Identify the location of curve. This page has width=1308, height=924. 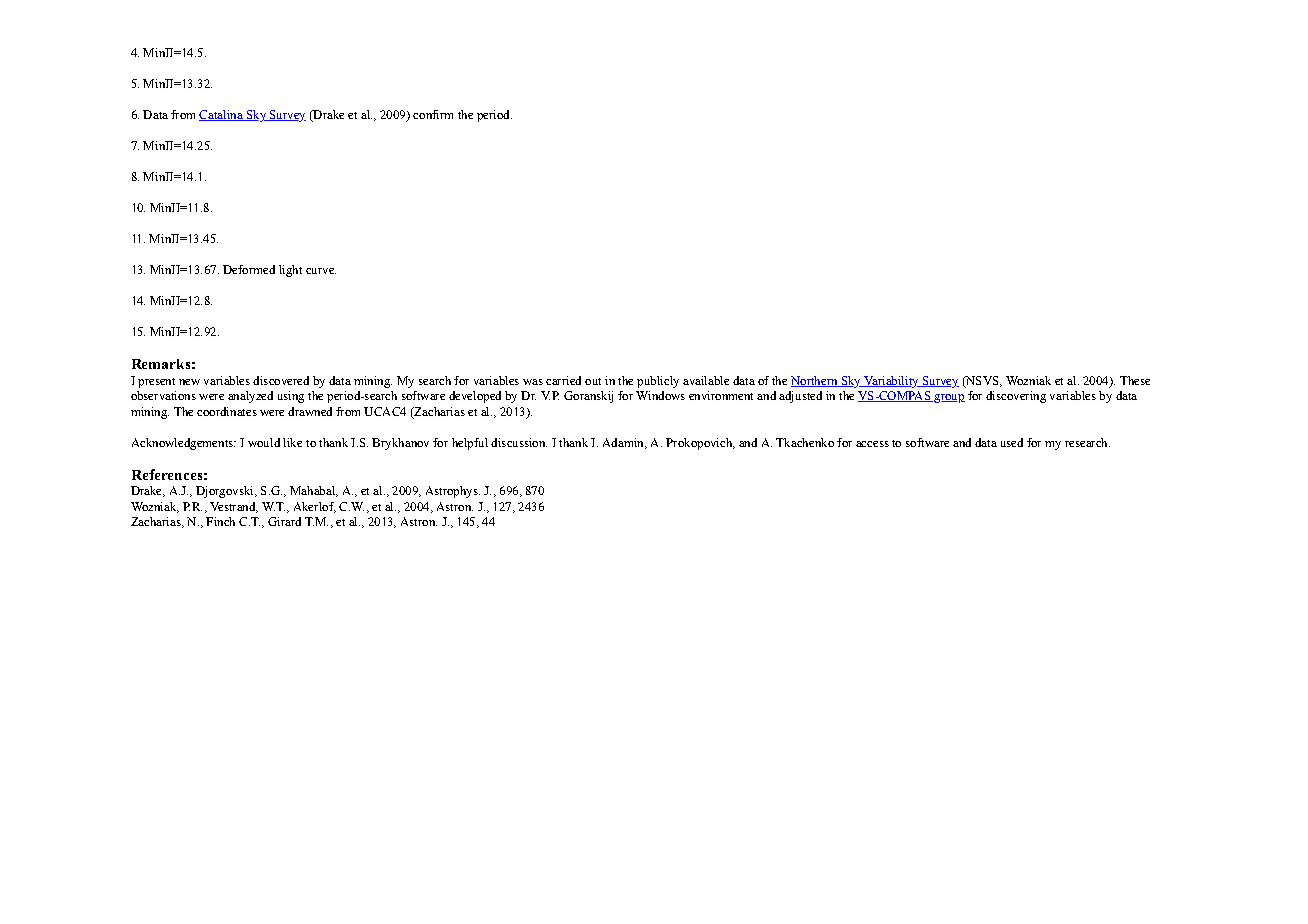
(321, 271).
